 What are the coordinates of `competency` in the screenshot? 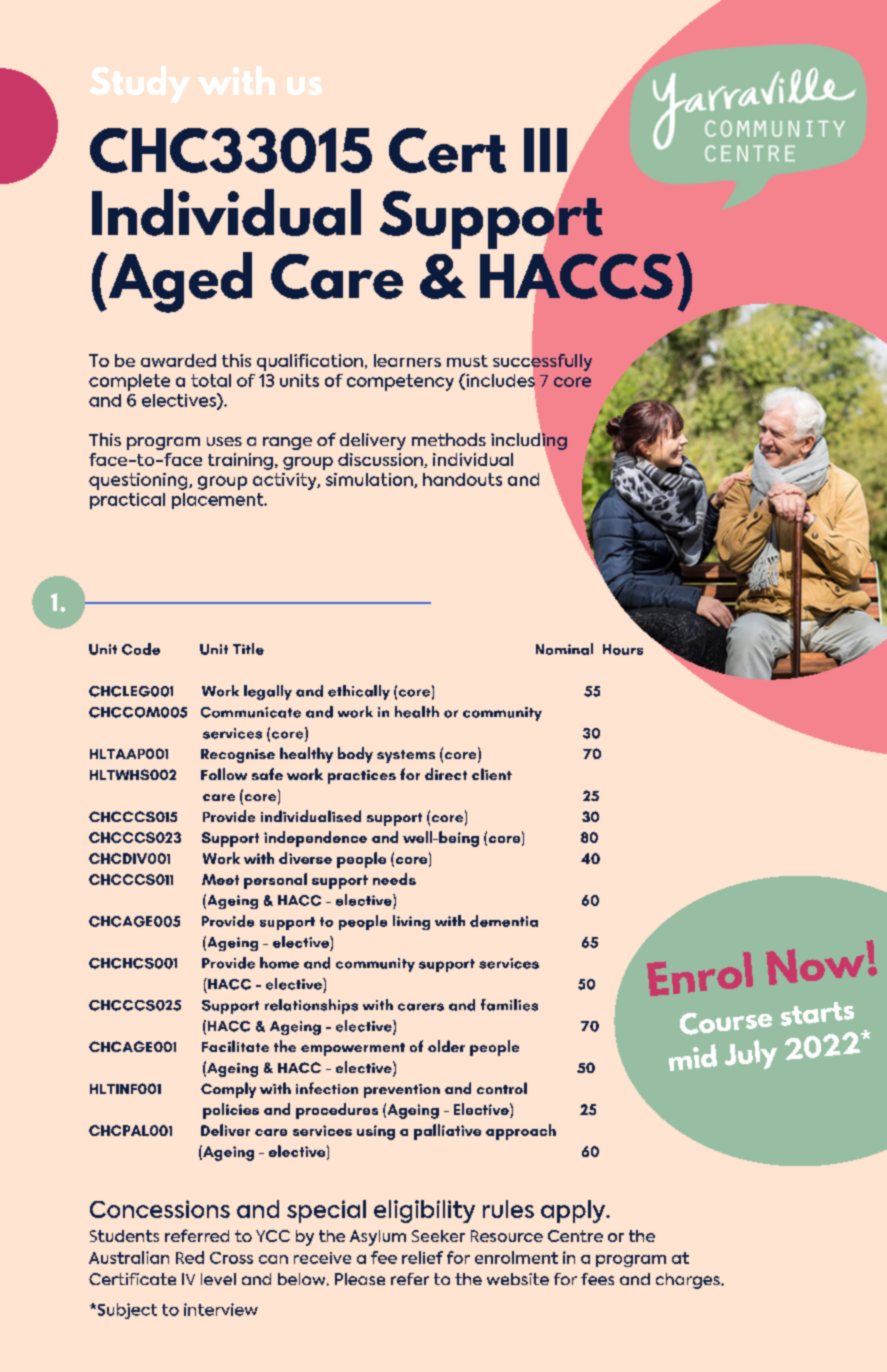 It's located at (400, 382).
